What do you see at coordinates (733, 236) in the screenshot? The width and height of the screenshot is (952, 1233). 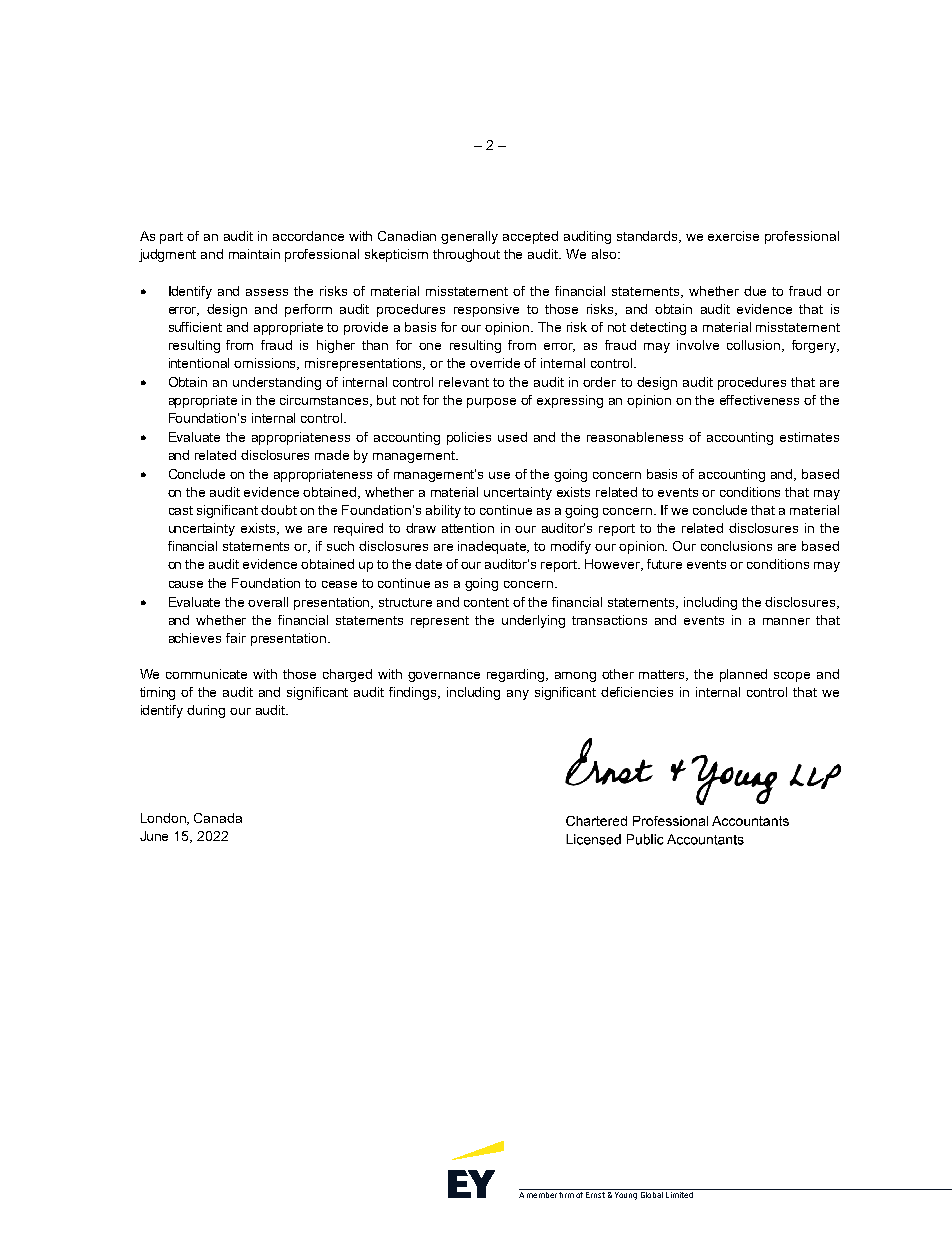 I see `exercise` at bounding box center [733, 236].
